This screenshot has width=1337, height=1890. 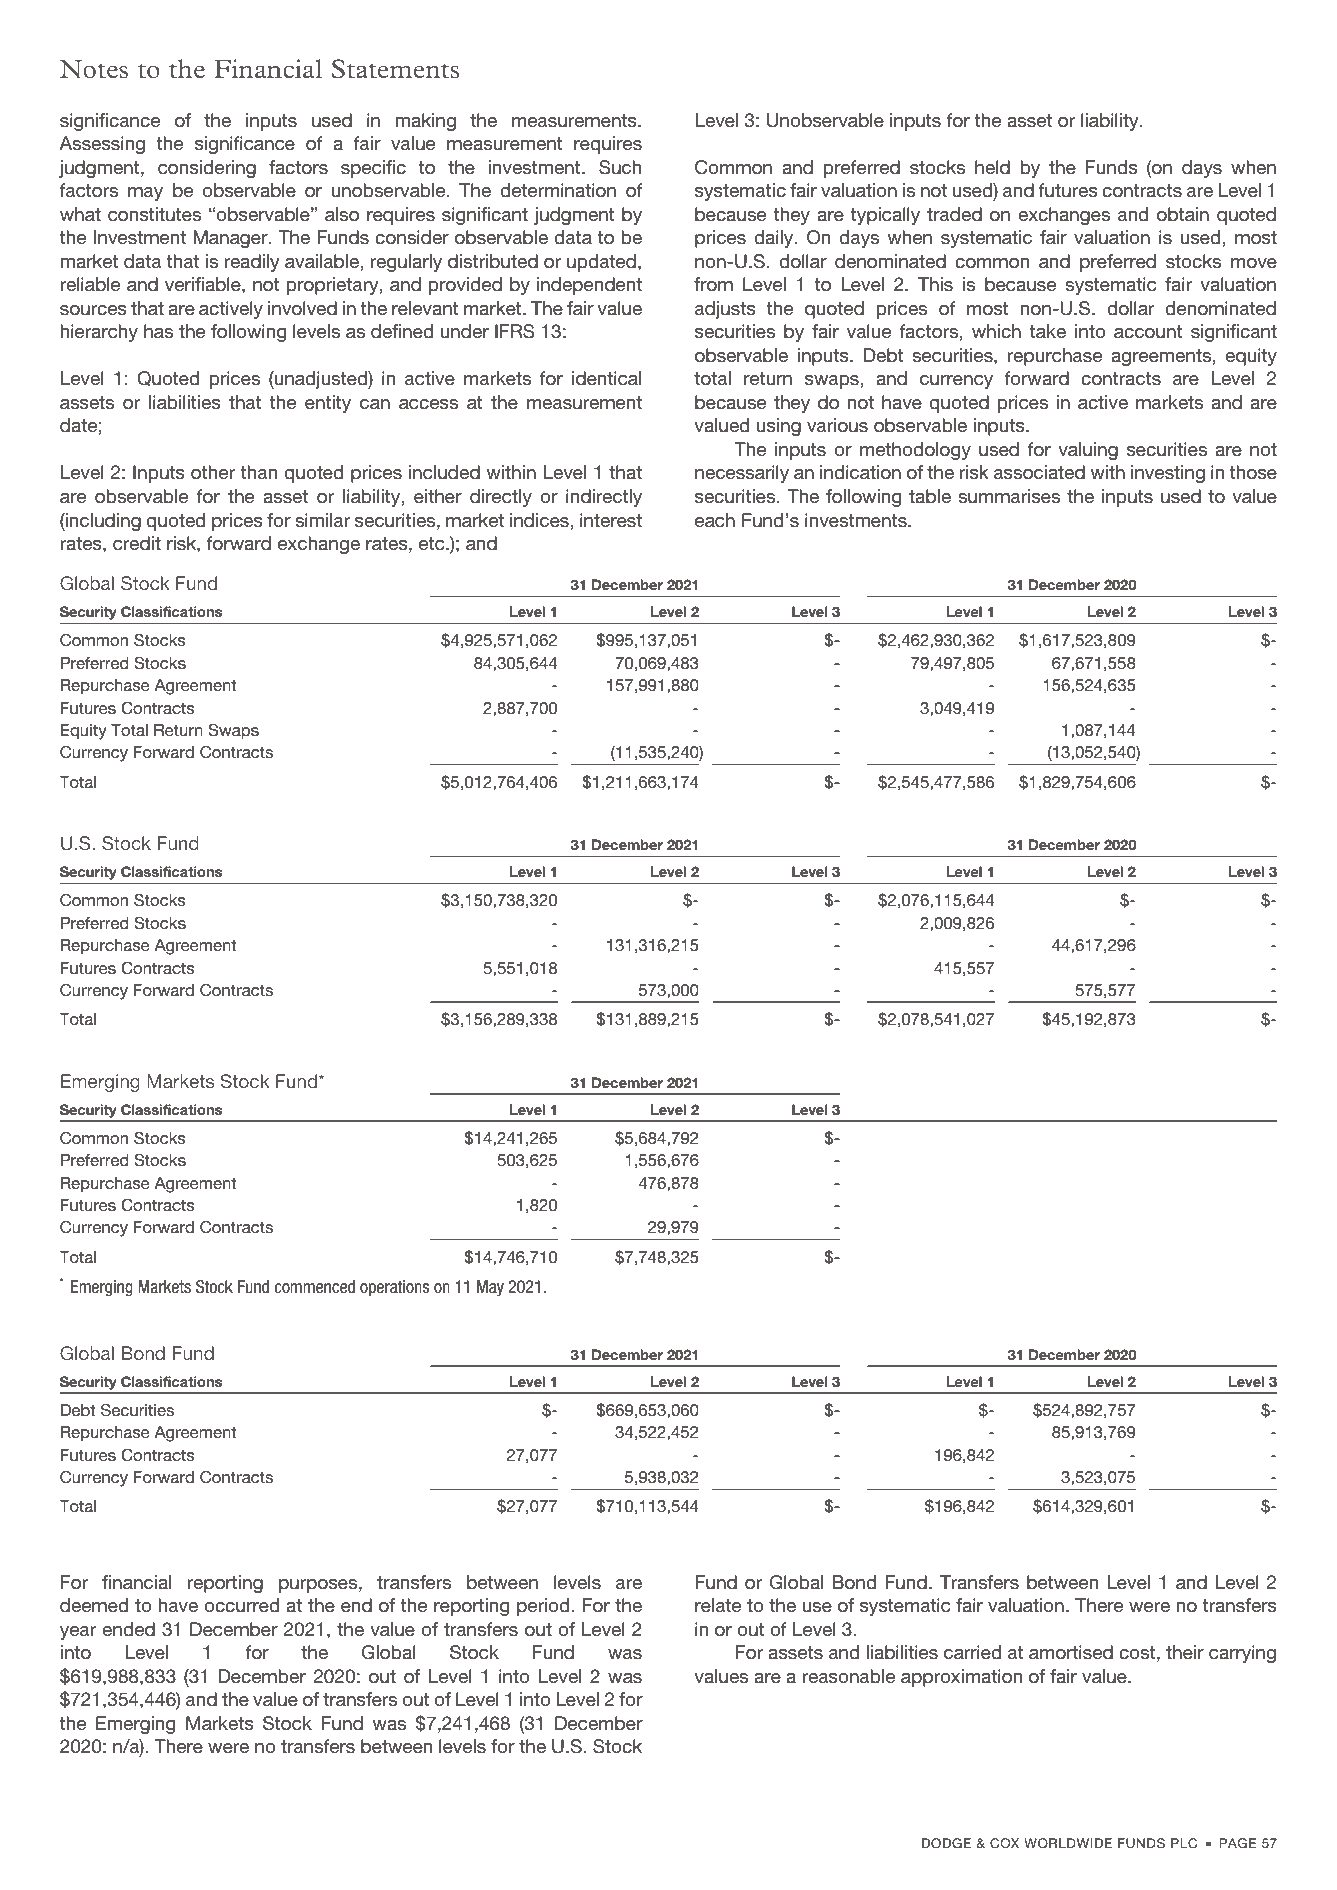 What do you see at coordinates (715, 520) in the screenshot?
I see `each` at bounding box center [715, 520].
